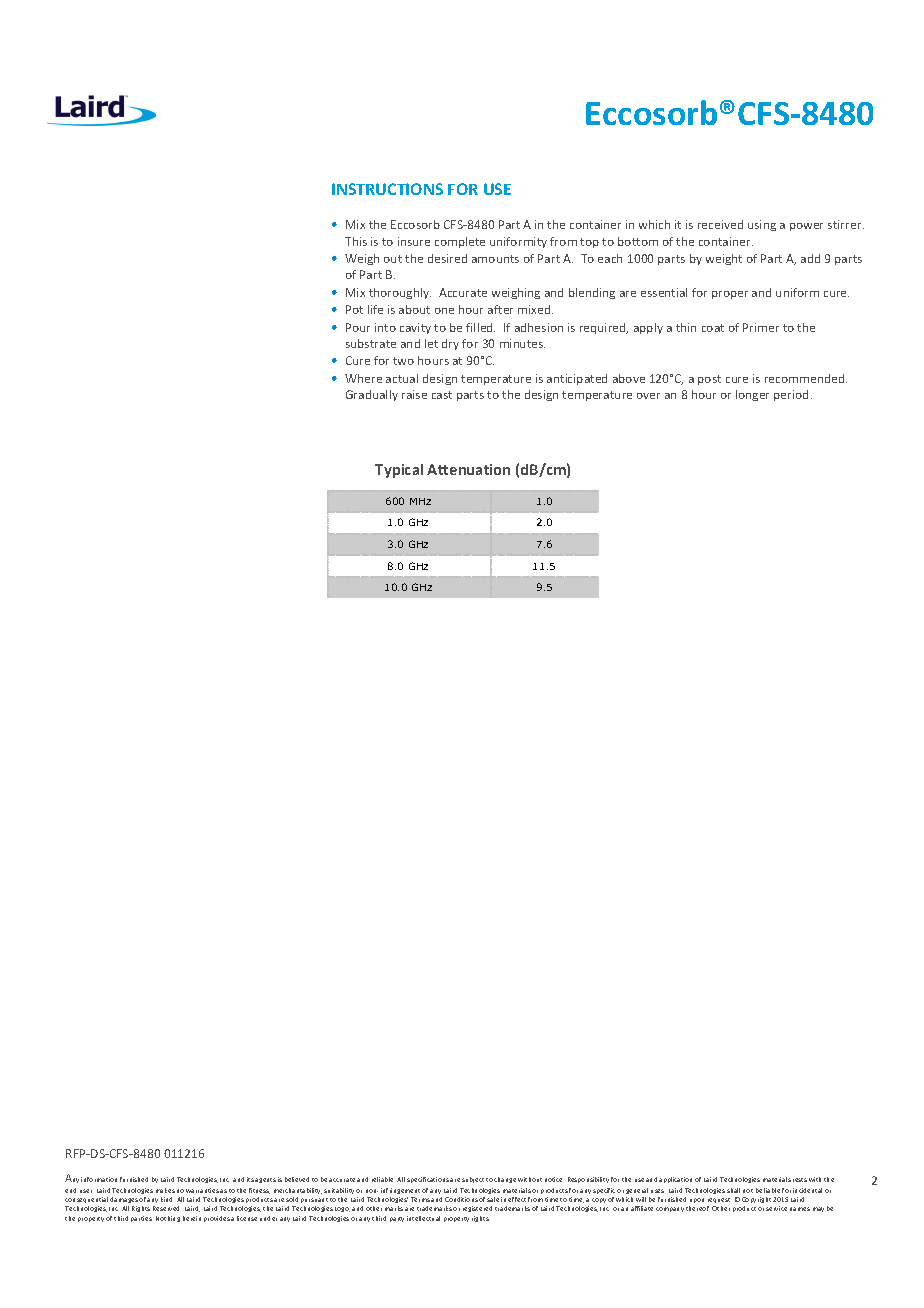 The image size is (924, 1308). What do you see at coordinates (733, 1190) in the screenshot?
I see `shall` at bounding box center [733, 1190].
